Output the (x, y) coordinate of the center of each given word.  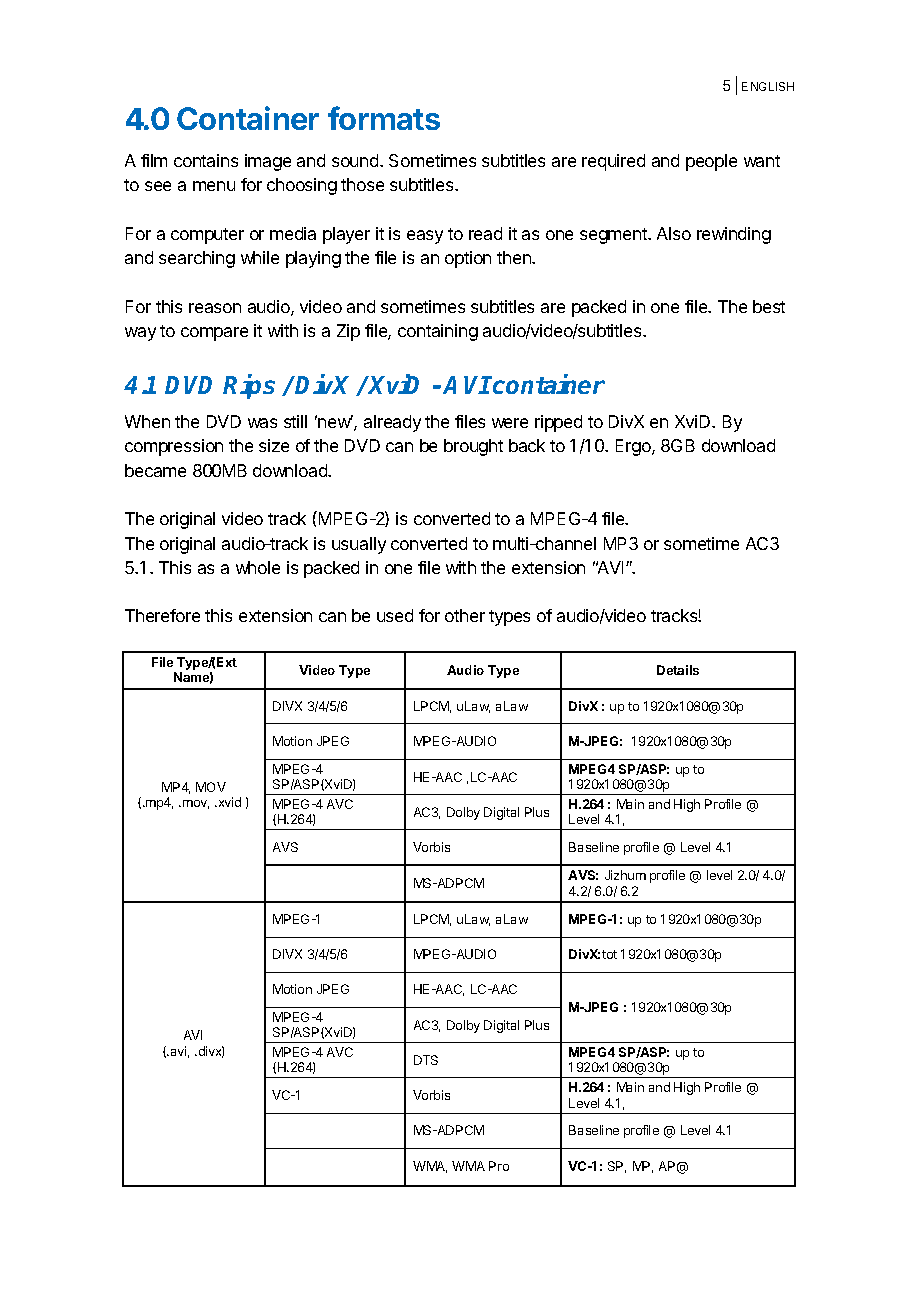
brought (473, 447)
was (262, 423)
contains (206, 160)
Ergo (634, 447)
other (465, 615)
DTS (426, 1060)
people (711, 162)
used (395, 615)
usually (359, 545)
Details (678, 670)
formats (384, 118)
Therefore (162, 615)
